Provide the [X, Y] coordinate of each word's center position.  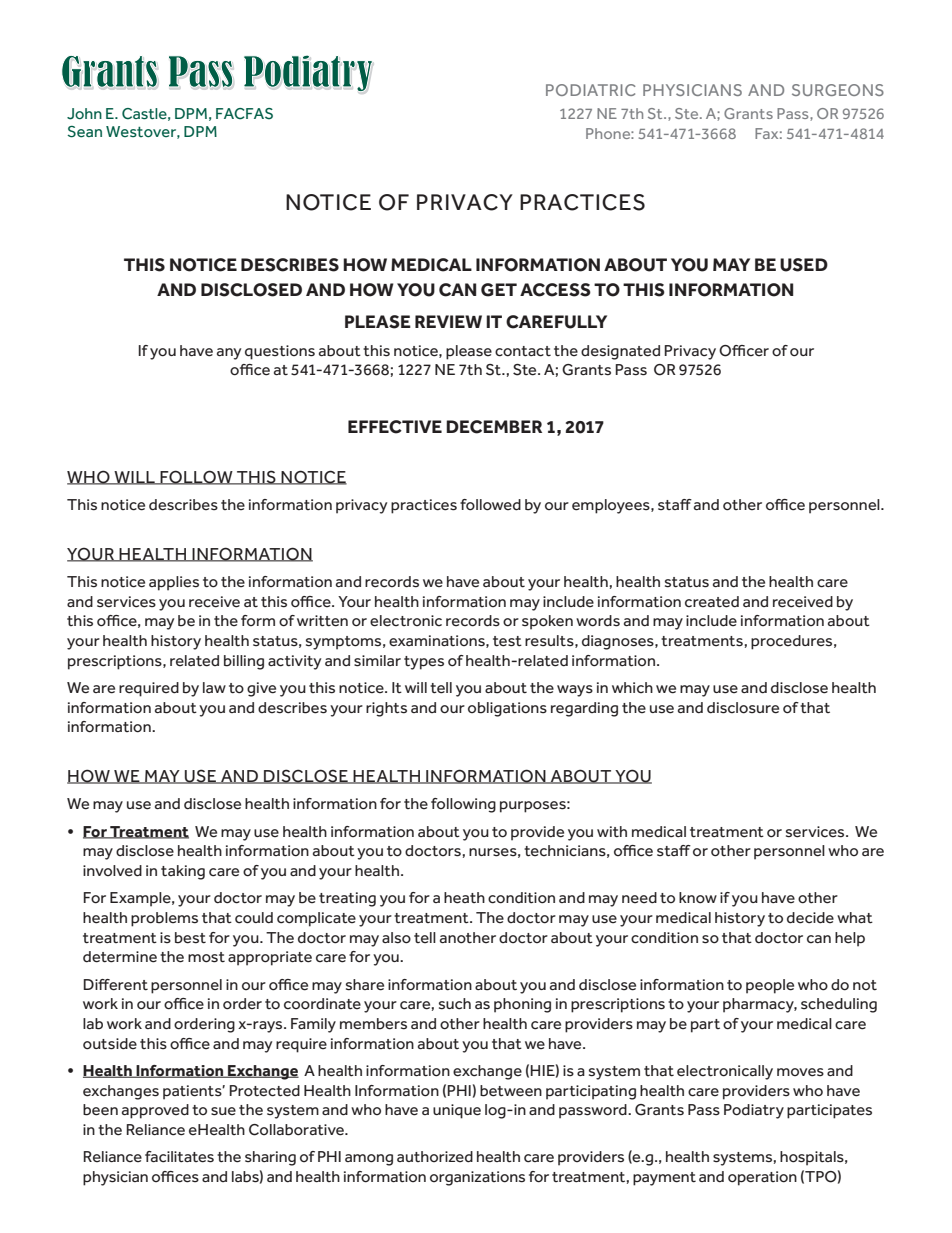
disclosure [743, 708]
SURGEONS [838, 90]
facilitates [179, 1157]
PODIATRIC [591, 90]
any [229, 354]
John [84, 114]
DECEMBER [494, 427]
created [712, 602]
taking [183, 872]
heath [464, 898]
